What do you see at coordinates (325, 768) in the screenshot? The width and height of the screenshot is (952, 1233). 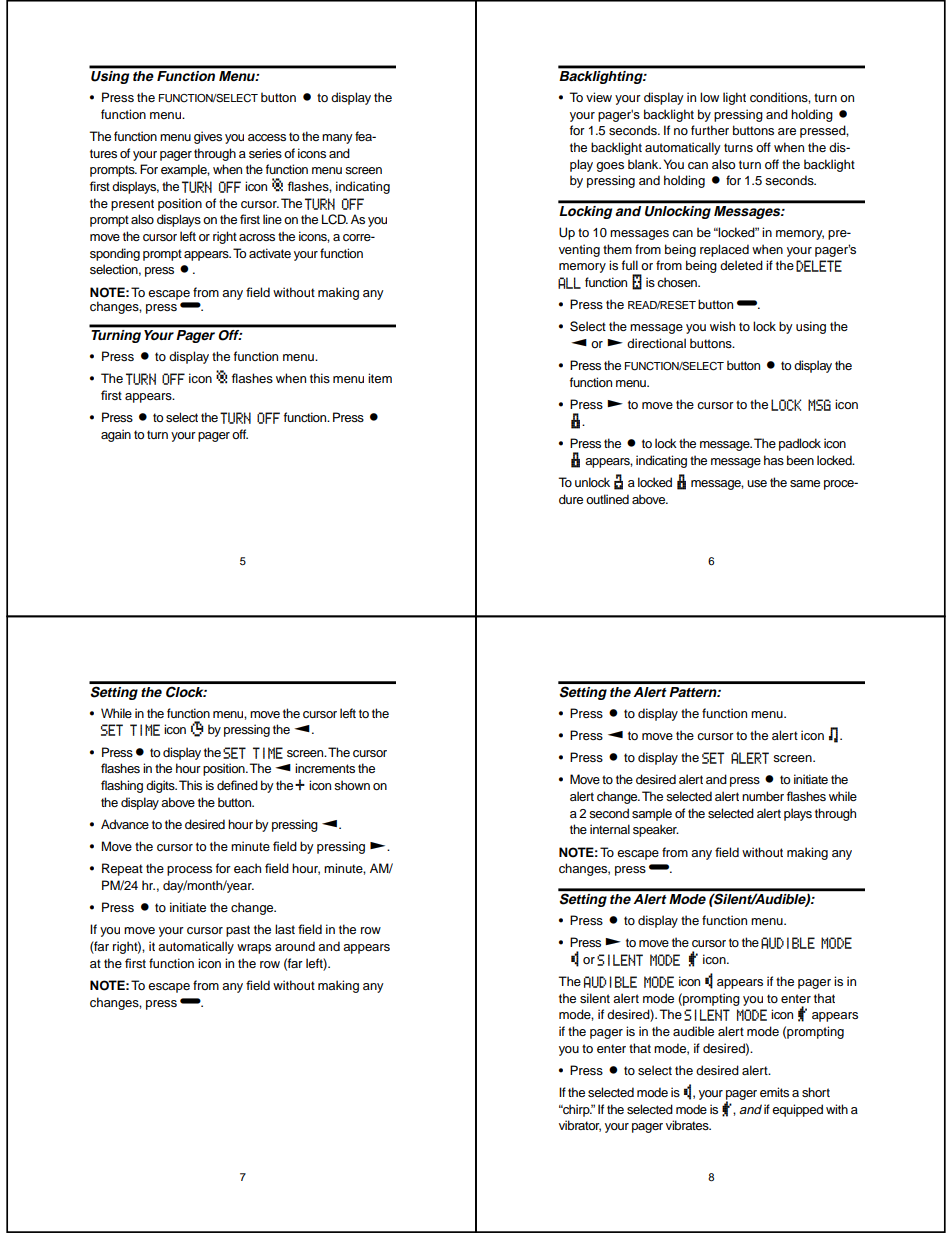 I see `increments` at bounding box center [325, 768].
